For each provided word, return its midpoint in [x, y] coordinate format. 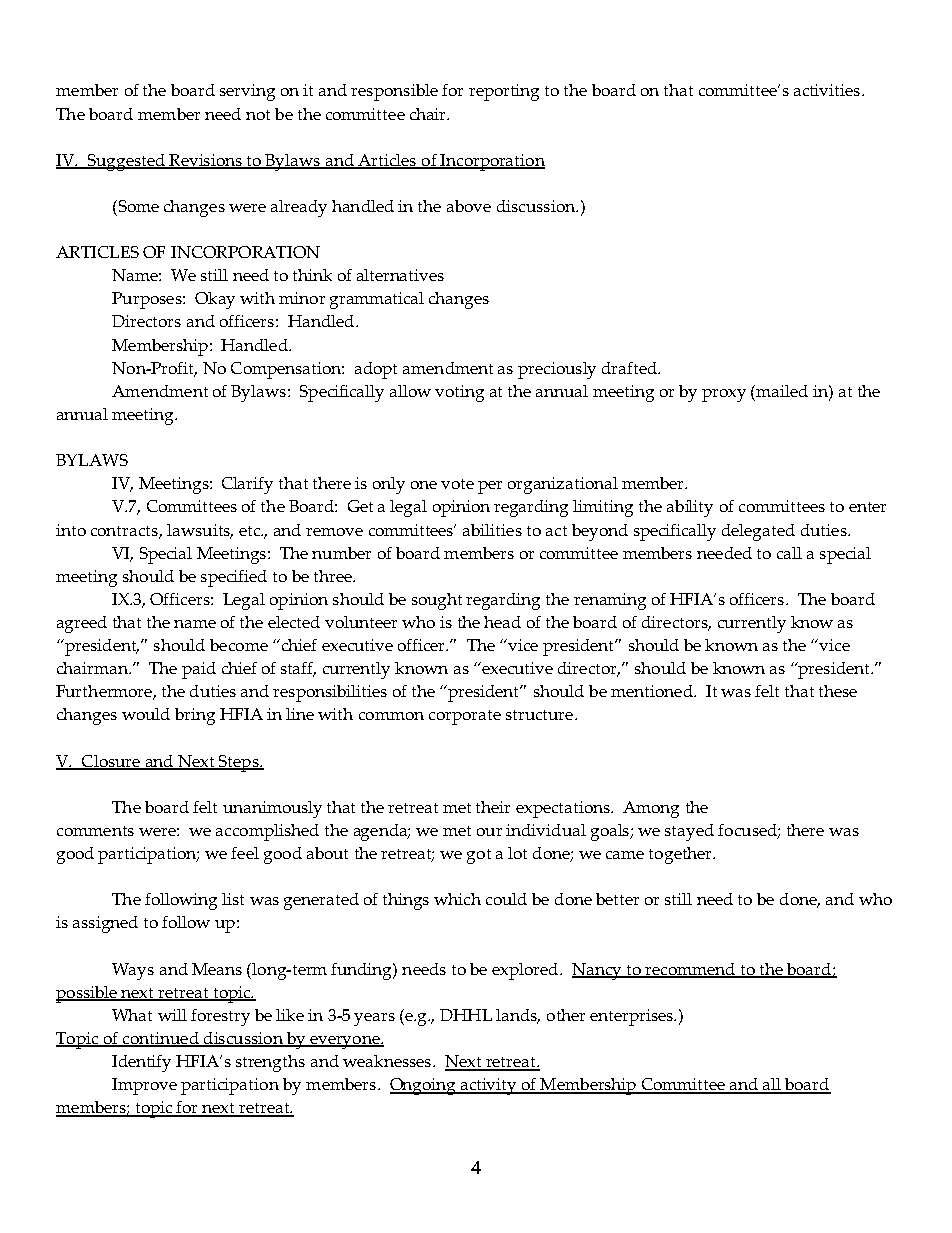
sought [437, 601]
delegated [758, 532]
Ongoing [424, 1086]
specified [234, 578]
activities [828, 90]
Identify [141, 1063]
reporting [504, 92]
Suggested [126, 162]
